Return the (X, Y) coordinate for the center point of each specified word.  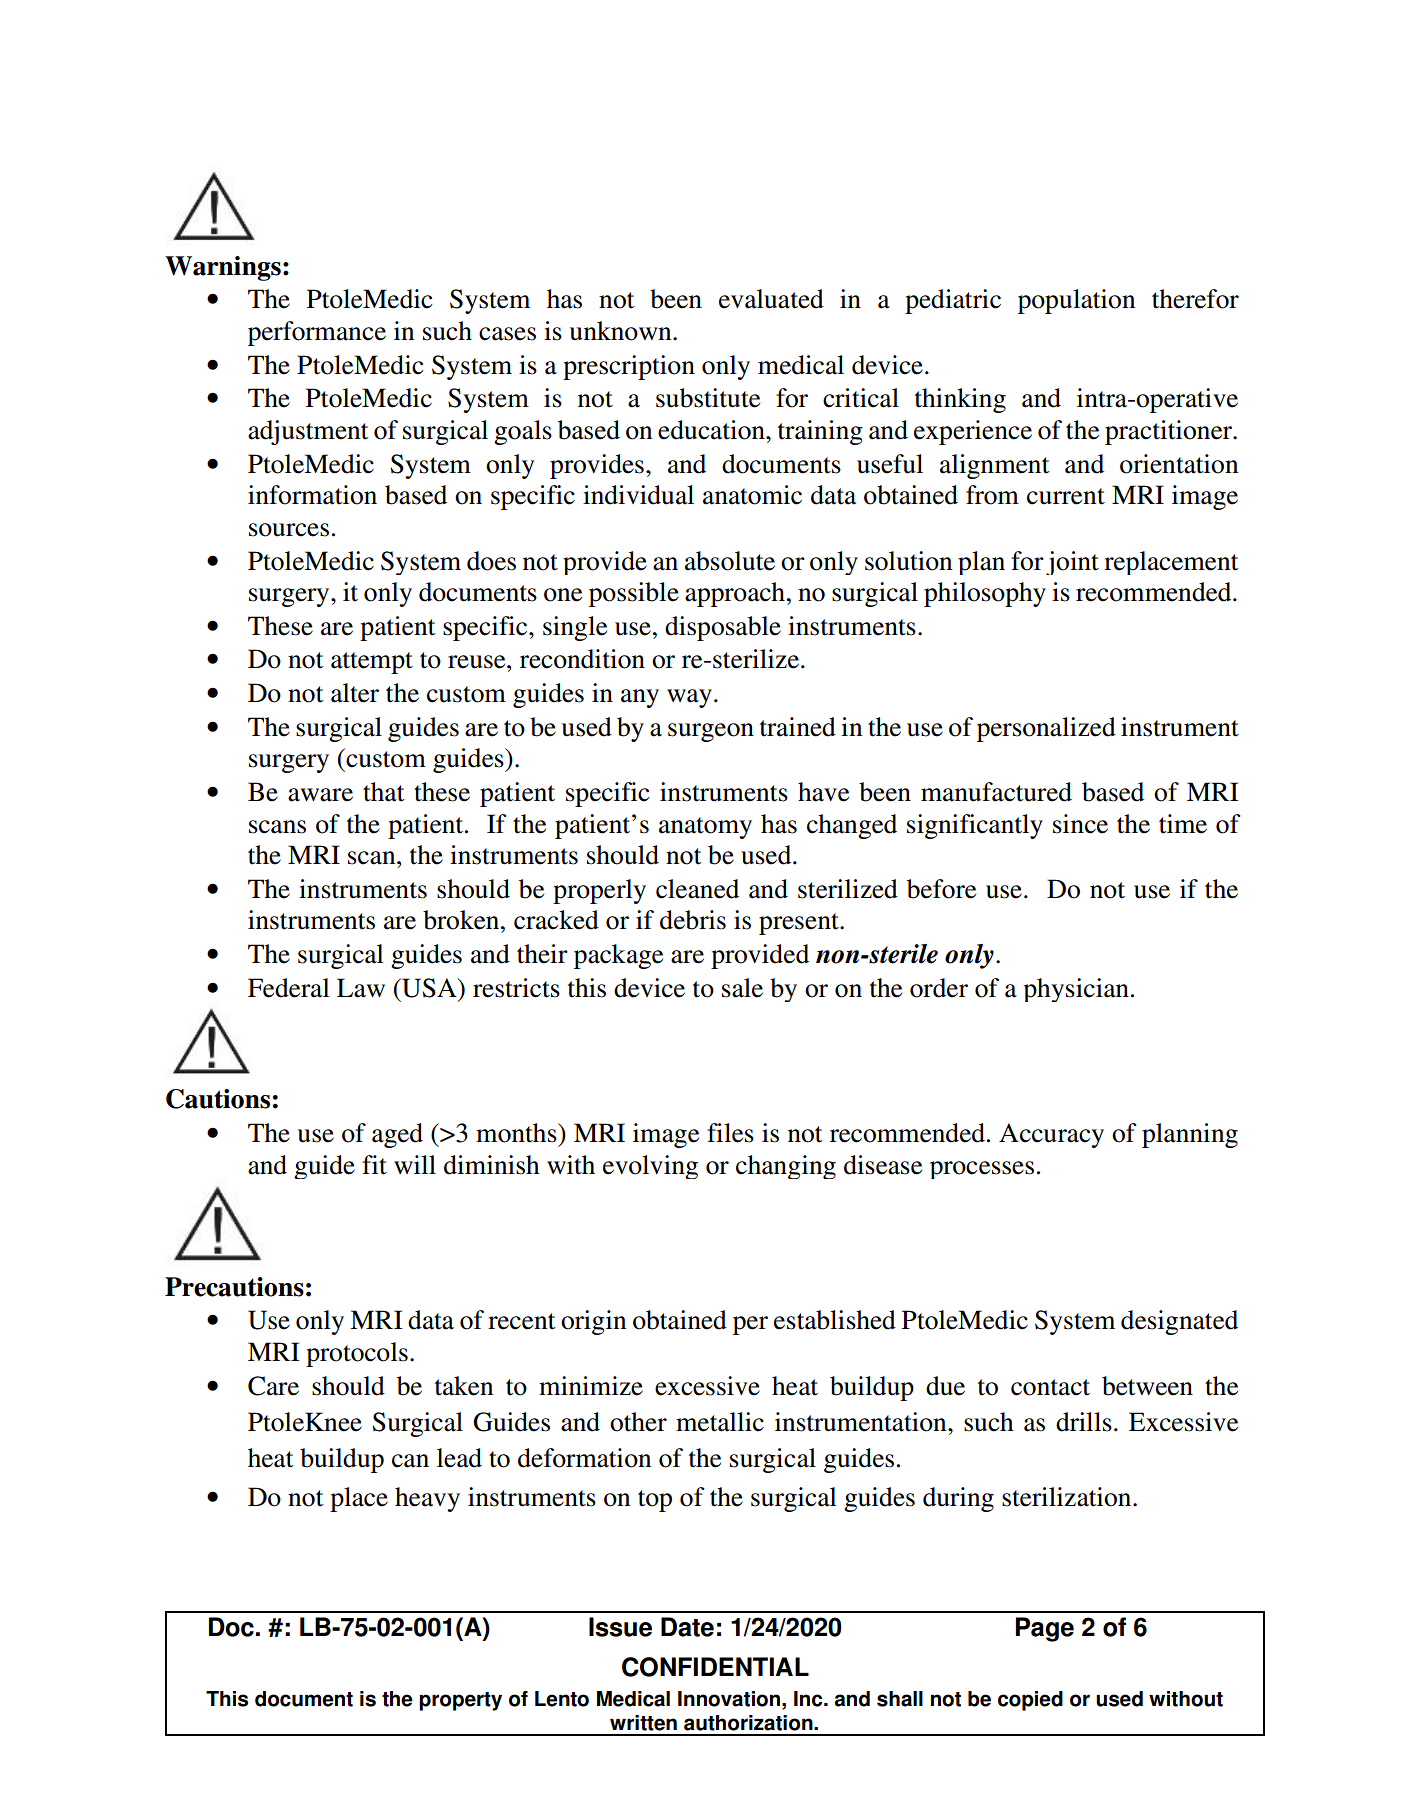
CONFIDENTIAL (715, 1667)
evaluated (771, 299)
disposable (723, 628)
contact (1050, 1387)
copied (1030, 1701)
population (1076, 301)
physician (1076, 990)
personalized (1046, 729)
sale (742, 988)
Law (361, 988)
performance (317, 333)
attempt (372, 663)
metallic (720, 1422)
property (460, 1701)
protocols (357, 1354)
